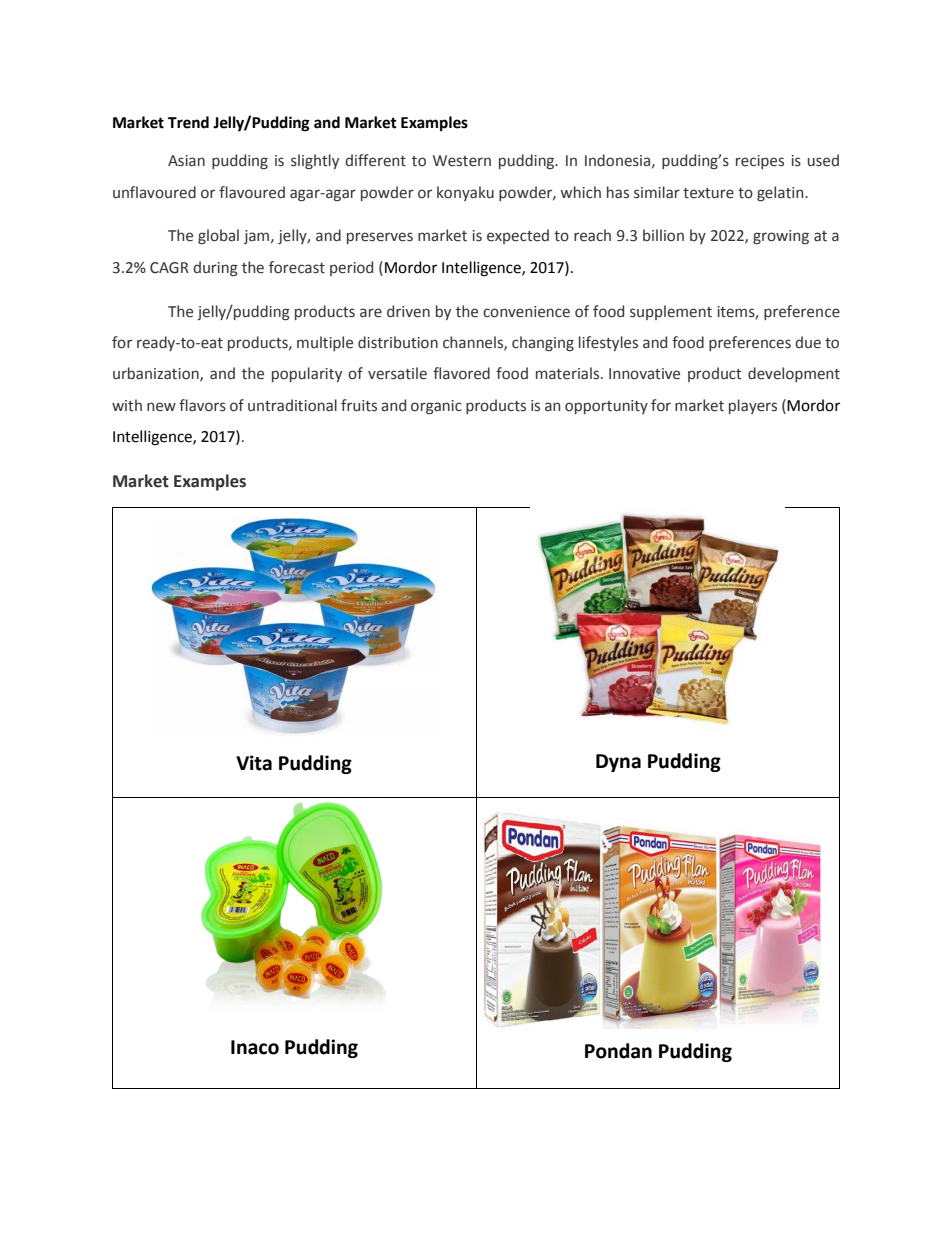 Image resolution: width=952 pixels, height=1233 pixels. What do you see at coordinates (462, 161) in the screenshot?
I see `Western` at bounding box center [462, 161].
